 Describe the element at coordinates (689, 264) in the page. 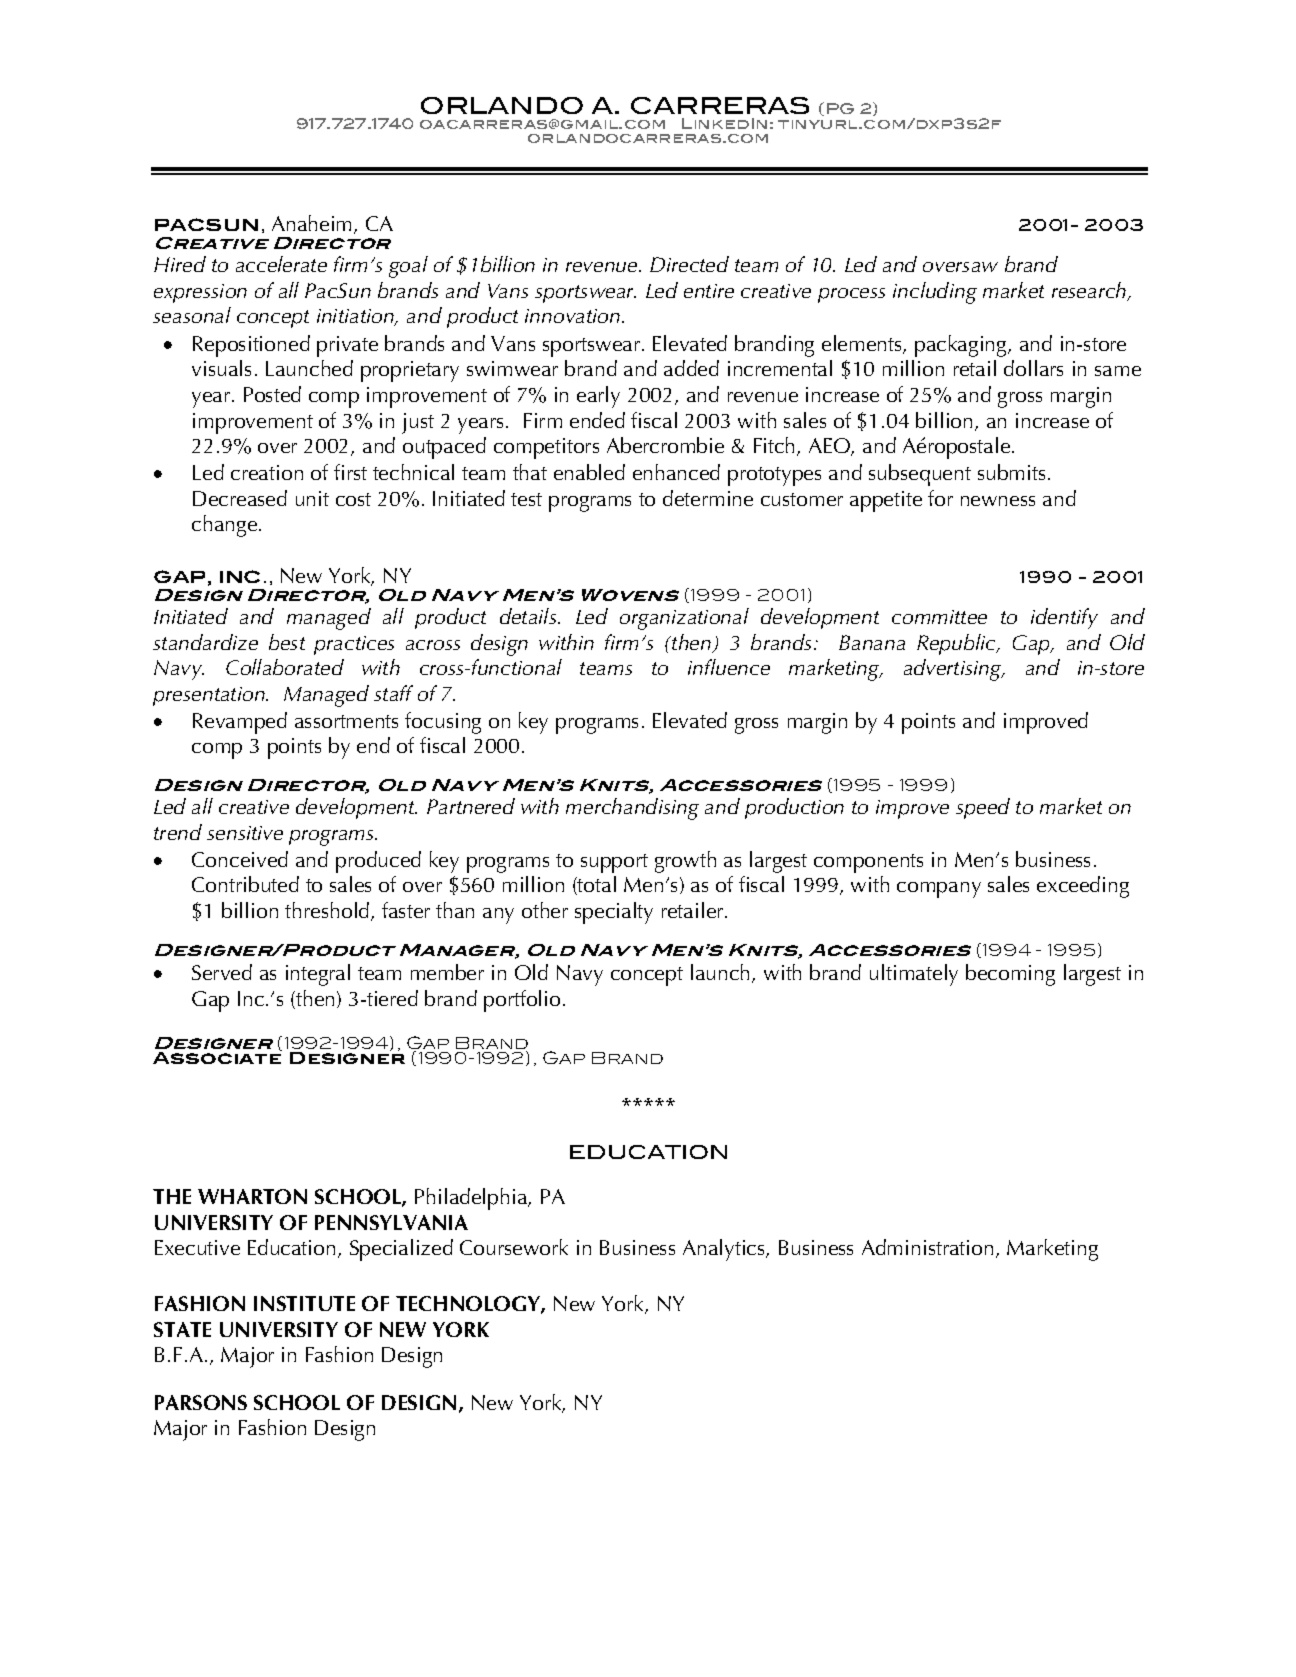

I see `Directed` at that location.
